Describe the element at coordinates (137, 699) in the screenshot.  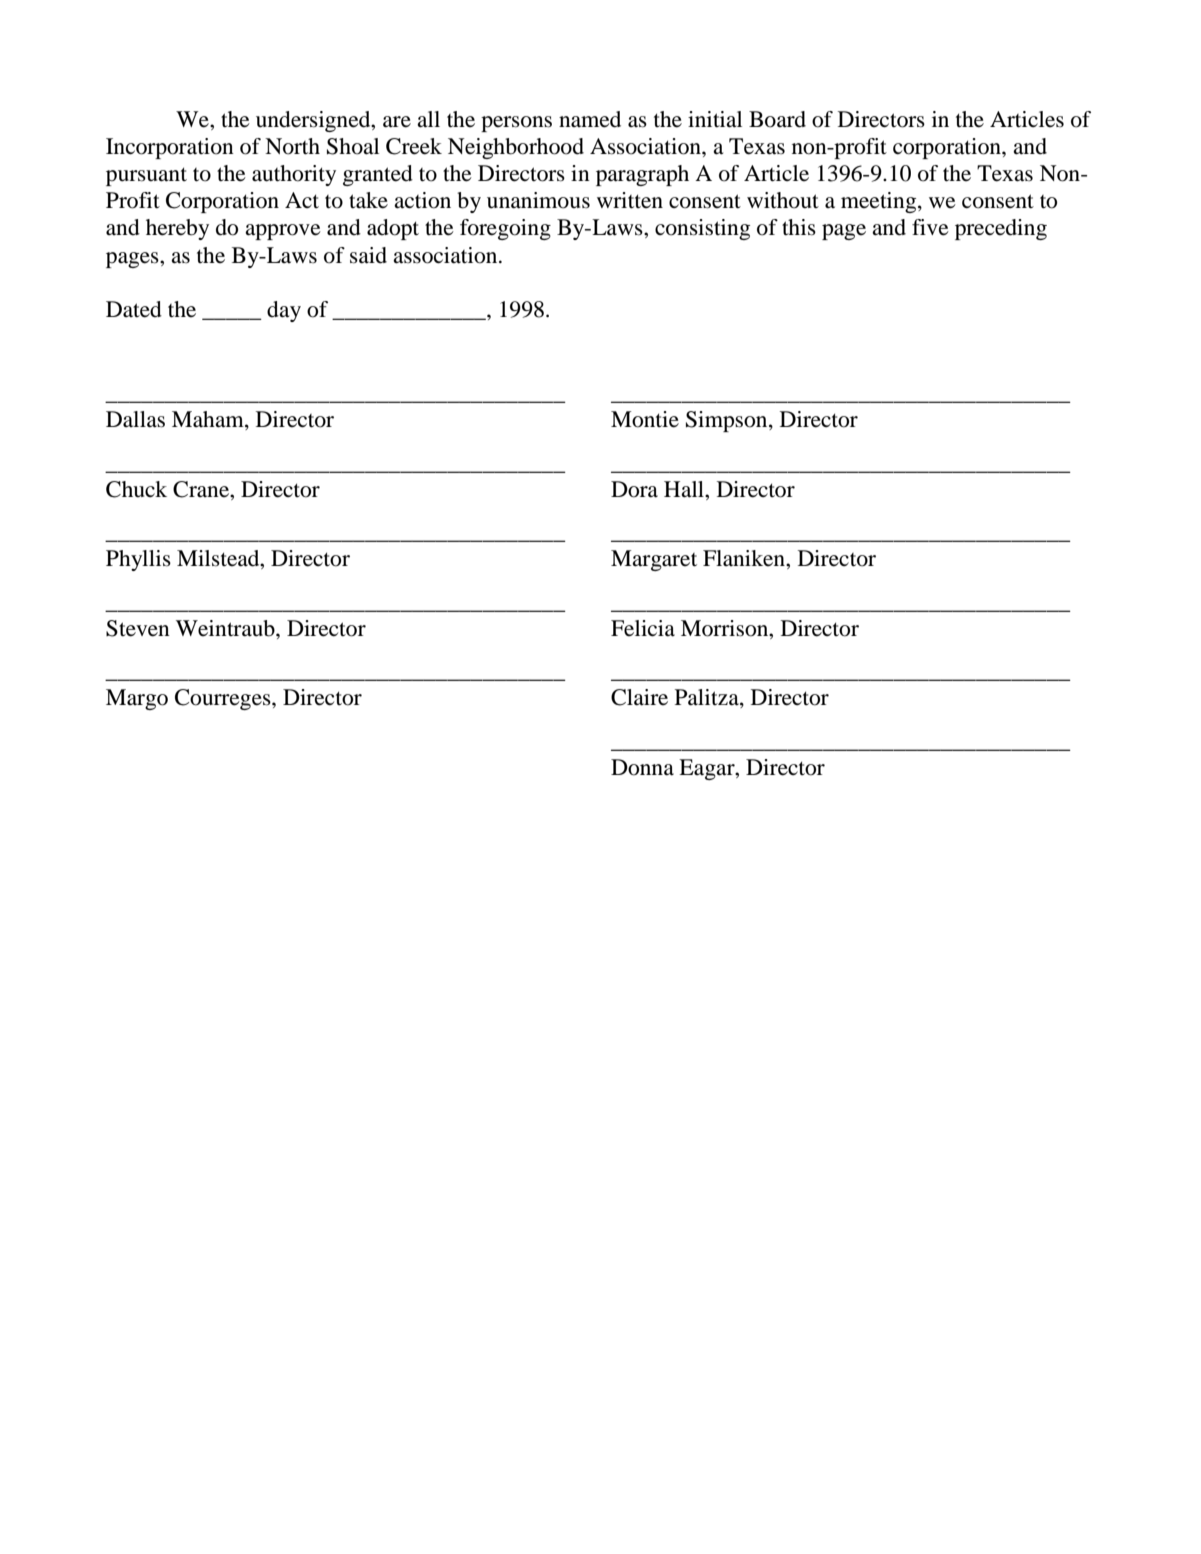
I see `Margo` at that location.
